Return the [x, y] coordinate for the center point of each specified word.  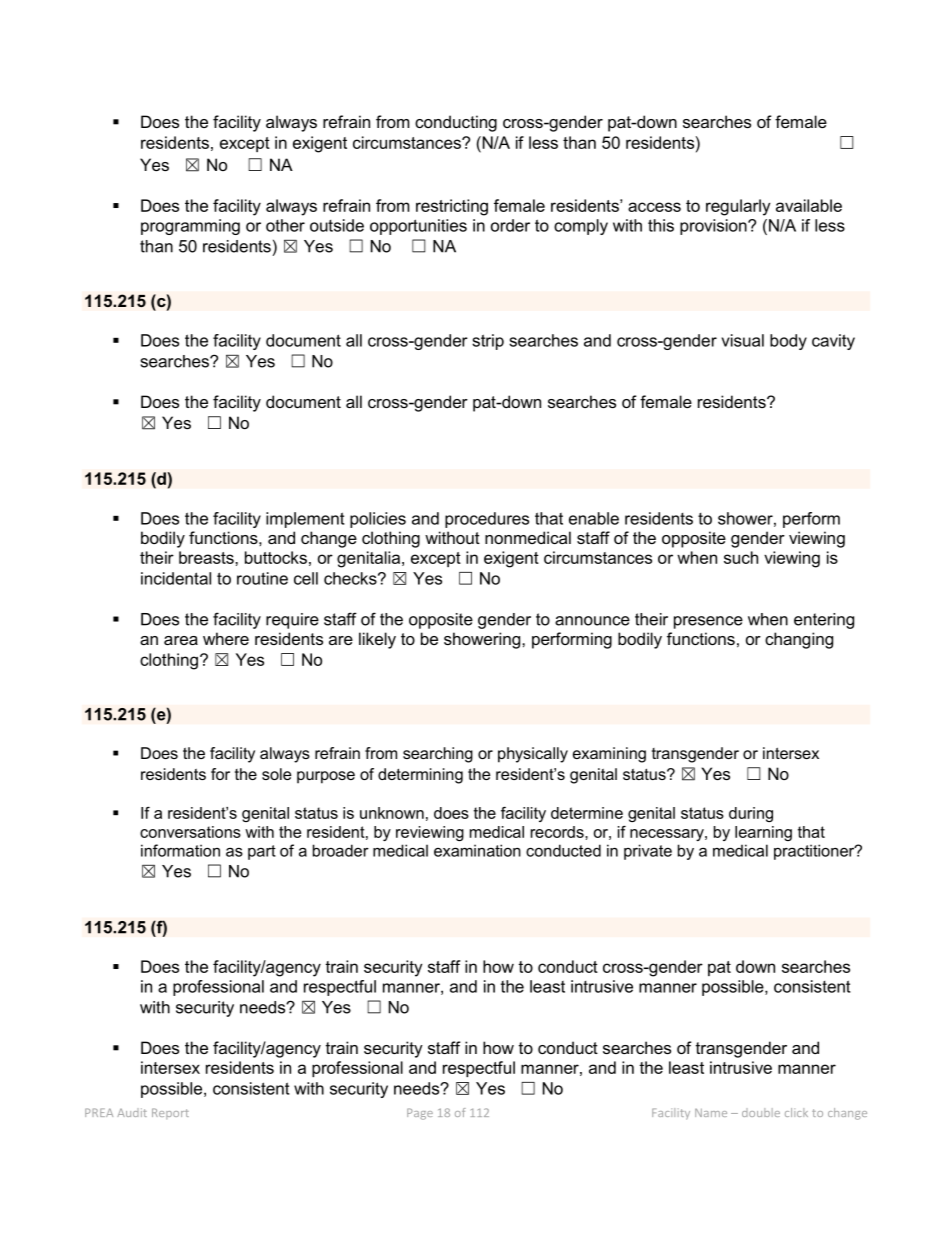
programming [190, 227]
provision [714, 227]
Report [170, 1113]
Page [420, 1114]
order [510, 225]
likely [377, 640]
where [226, 638]
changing [799, 640]
